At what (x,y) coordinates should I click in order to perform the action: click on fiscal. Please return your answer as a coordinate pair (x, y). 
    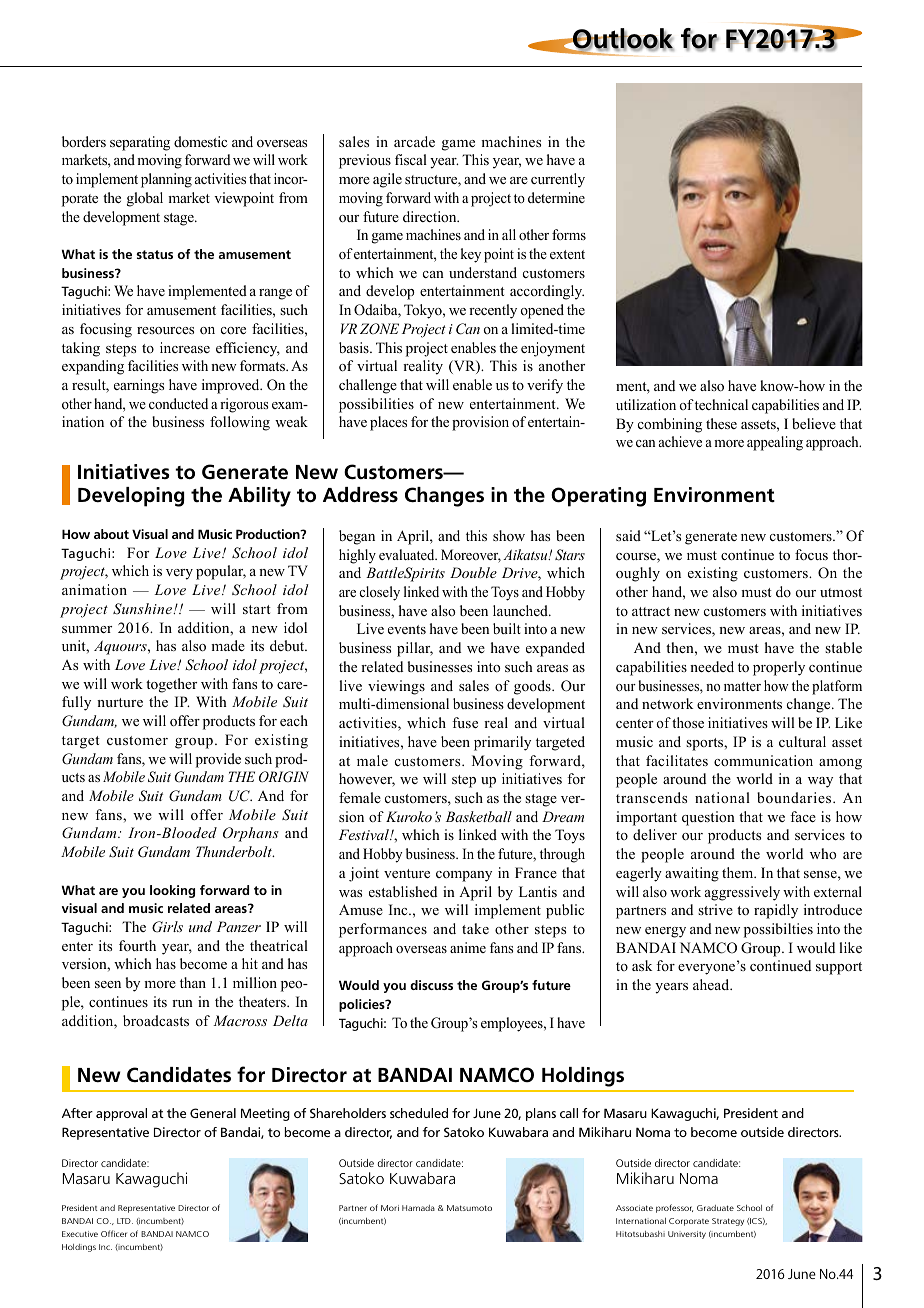
    Looking at the image, I should click on (411, 159).
